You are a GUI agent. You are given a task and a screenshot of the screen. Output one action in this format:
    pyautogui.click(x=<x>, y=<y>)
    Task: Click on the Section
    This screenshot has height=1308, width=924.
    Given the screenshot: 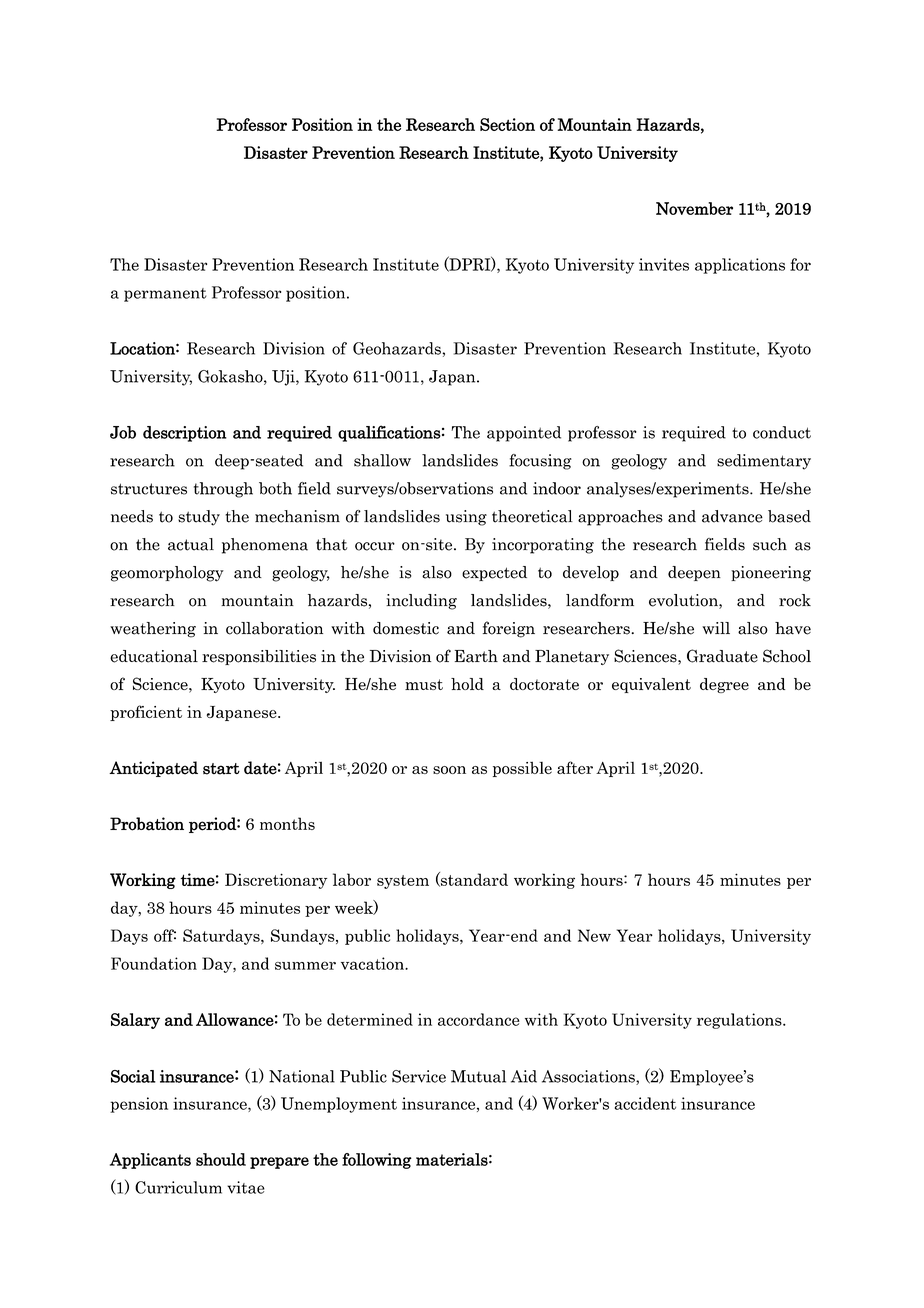 What is the action you would take?
    pyautogui.click(x=507, y=124)
